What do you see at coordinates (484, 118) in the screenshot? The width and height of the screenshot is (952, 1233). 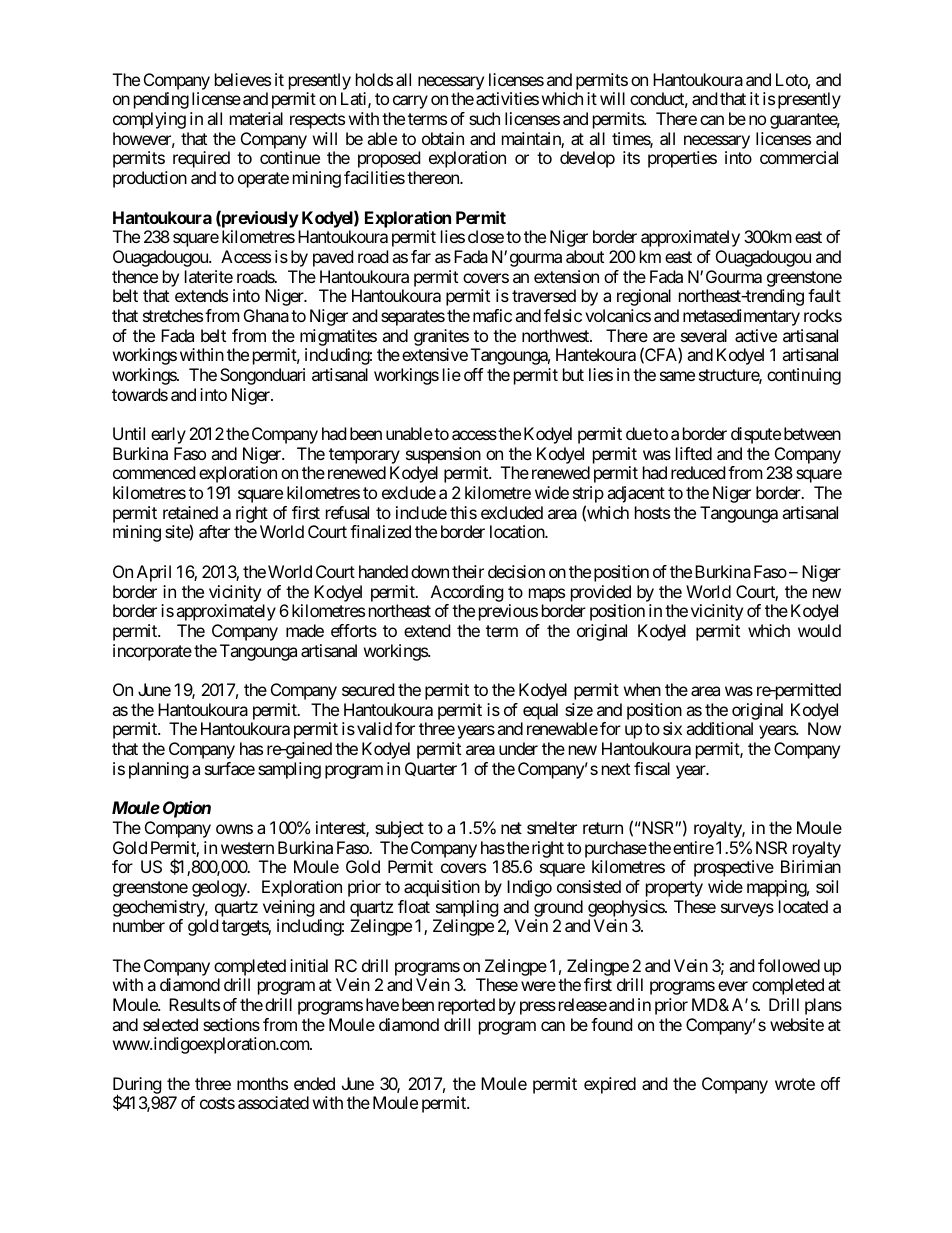 I see `such` at bounding box center [484, 118].
